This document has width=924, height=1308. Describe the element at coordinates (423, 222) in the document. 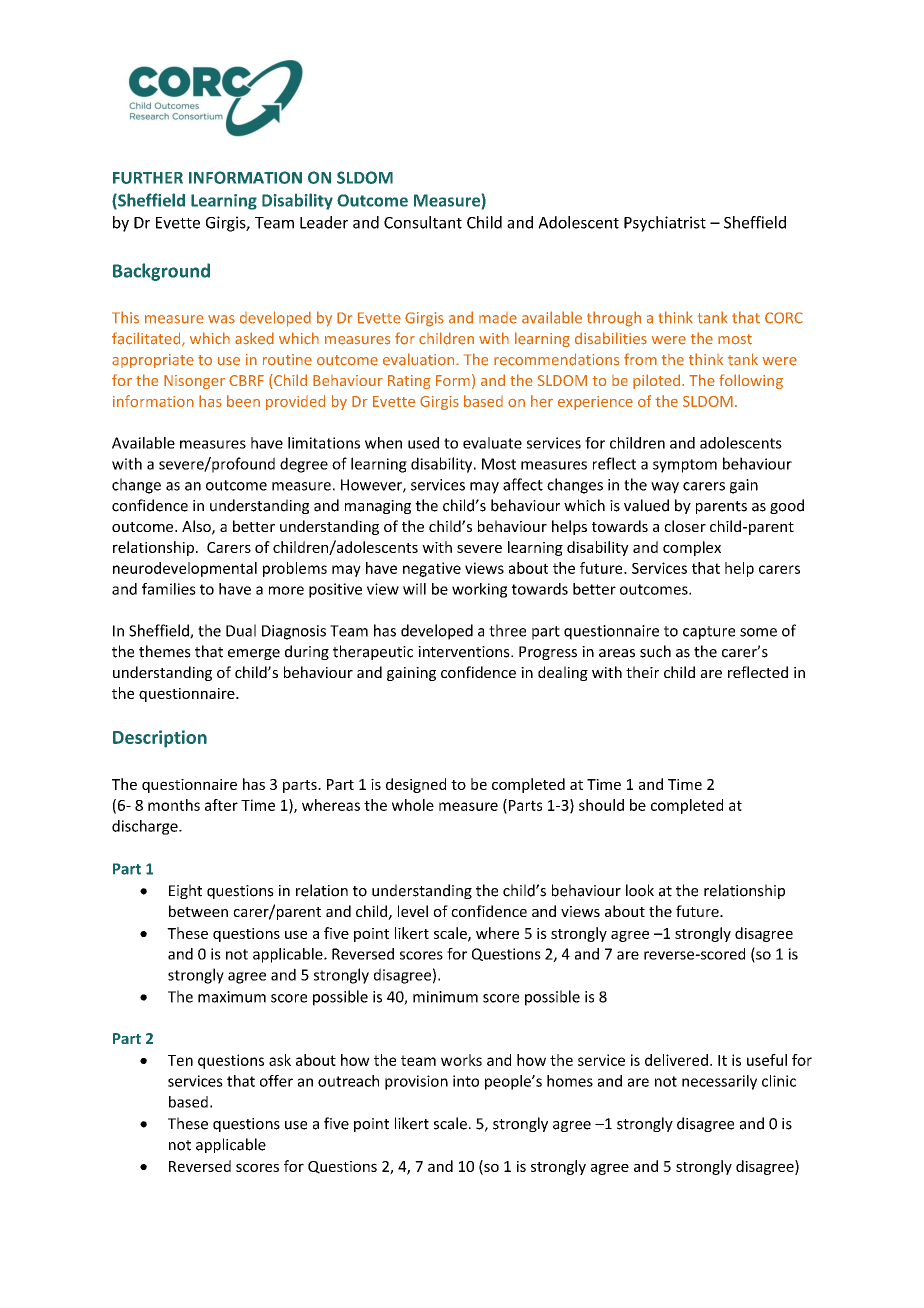

I see `Consultant` at that location.
